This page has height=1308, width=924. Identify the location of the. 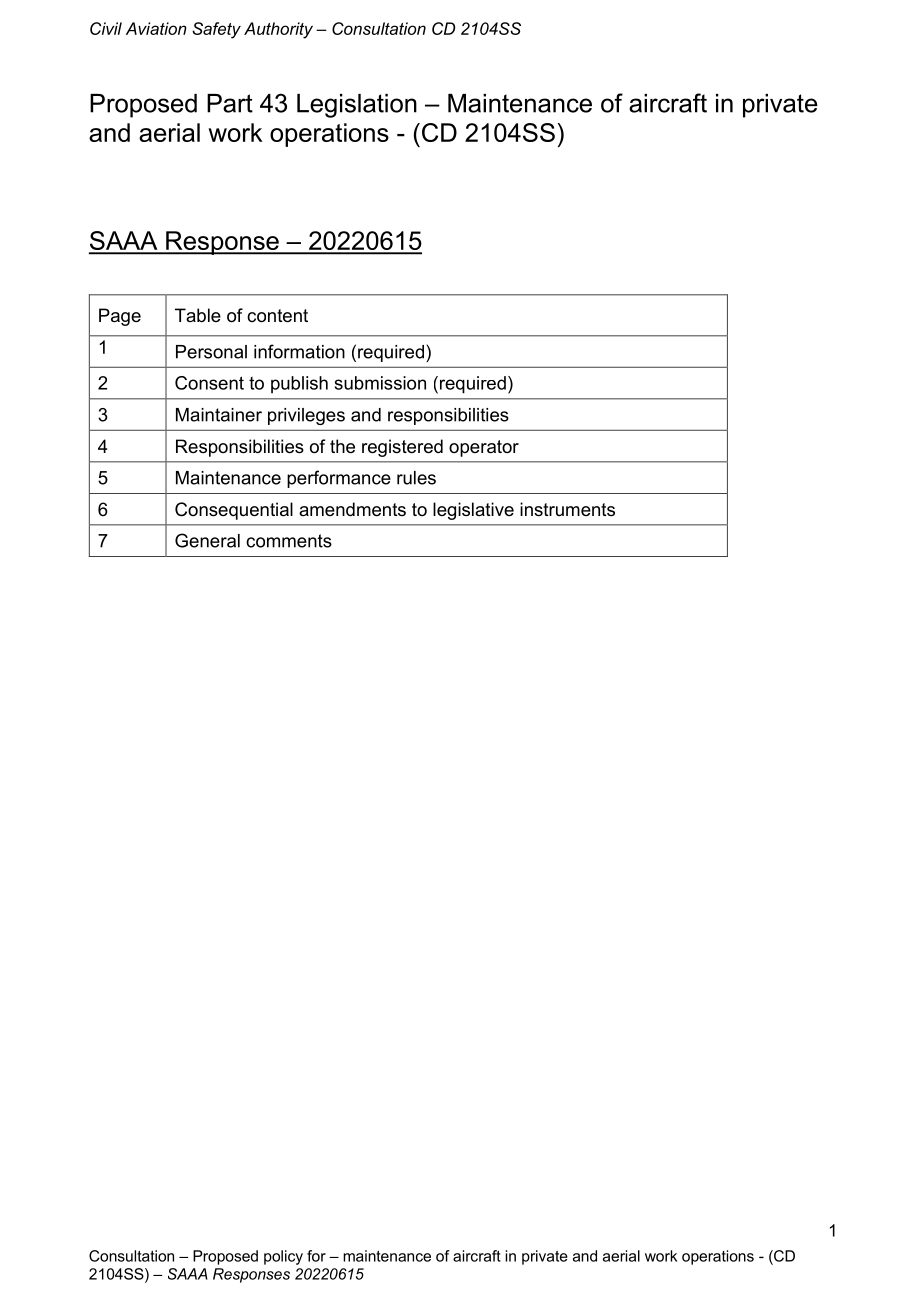
(342, 446).
